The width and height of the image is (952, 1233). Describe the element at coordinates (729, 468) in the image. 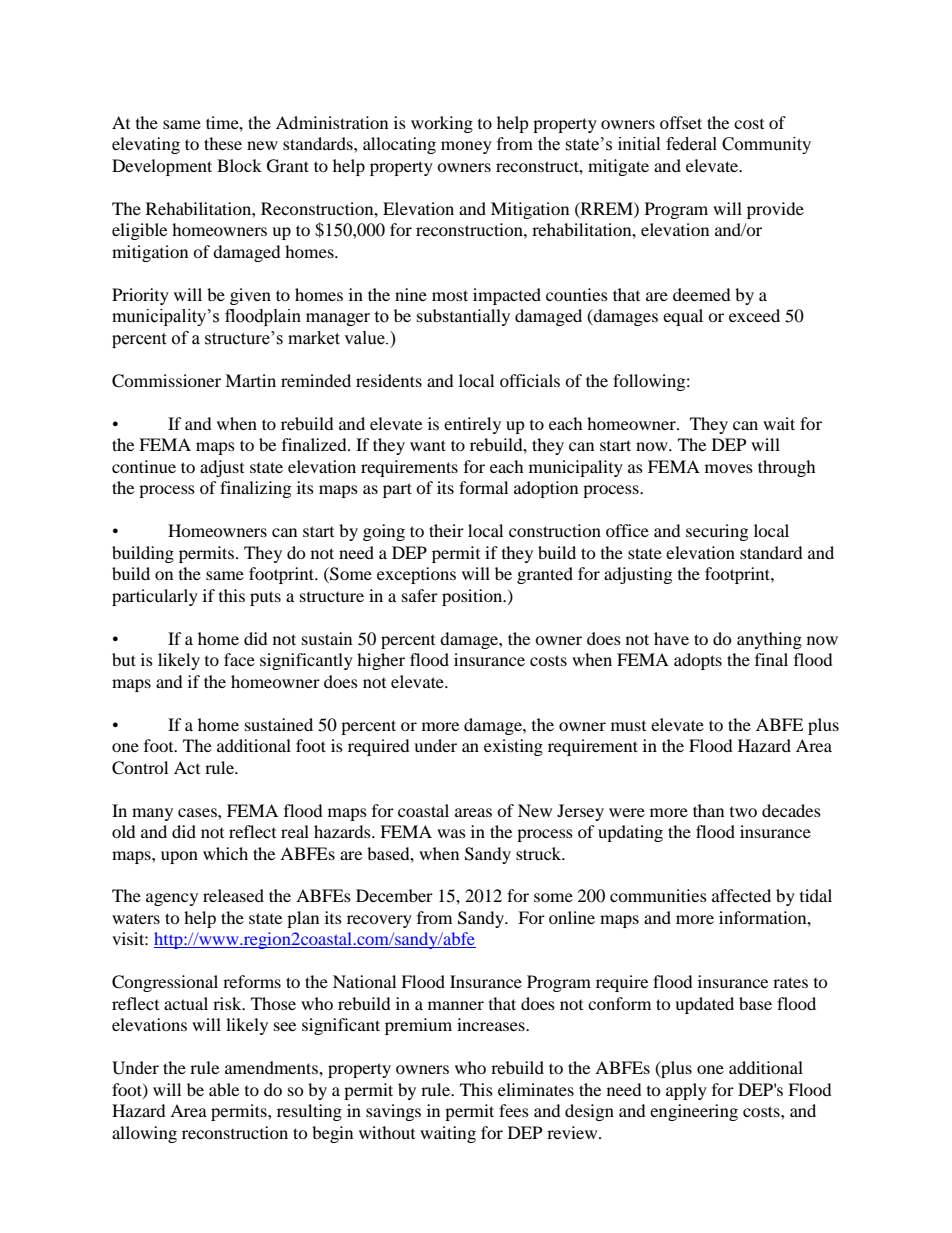

I see `moves` at that location.
